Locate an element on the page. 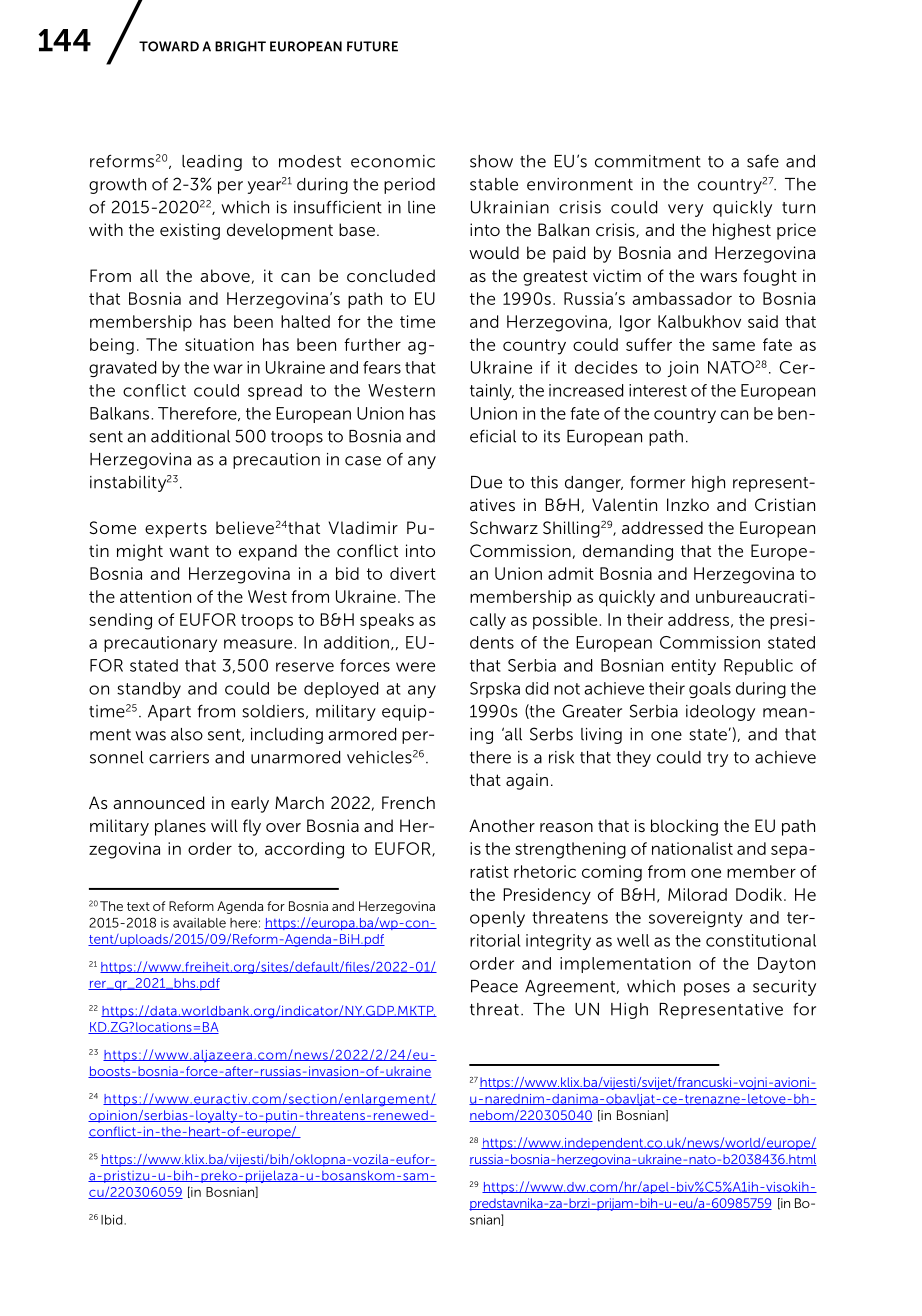  Peace is located at coordinates (494, 986).
